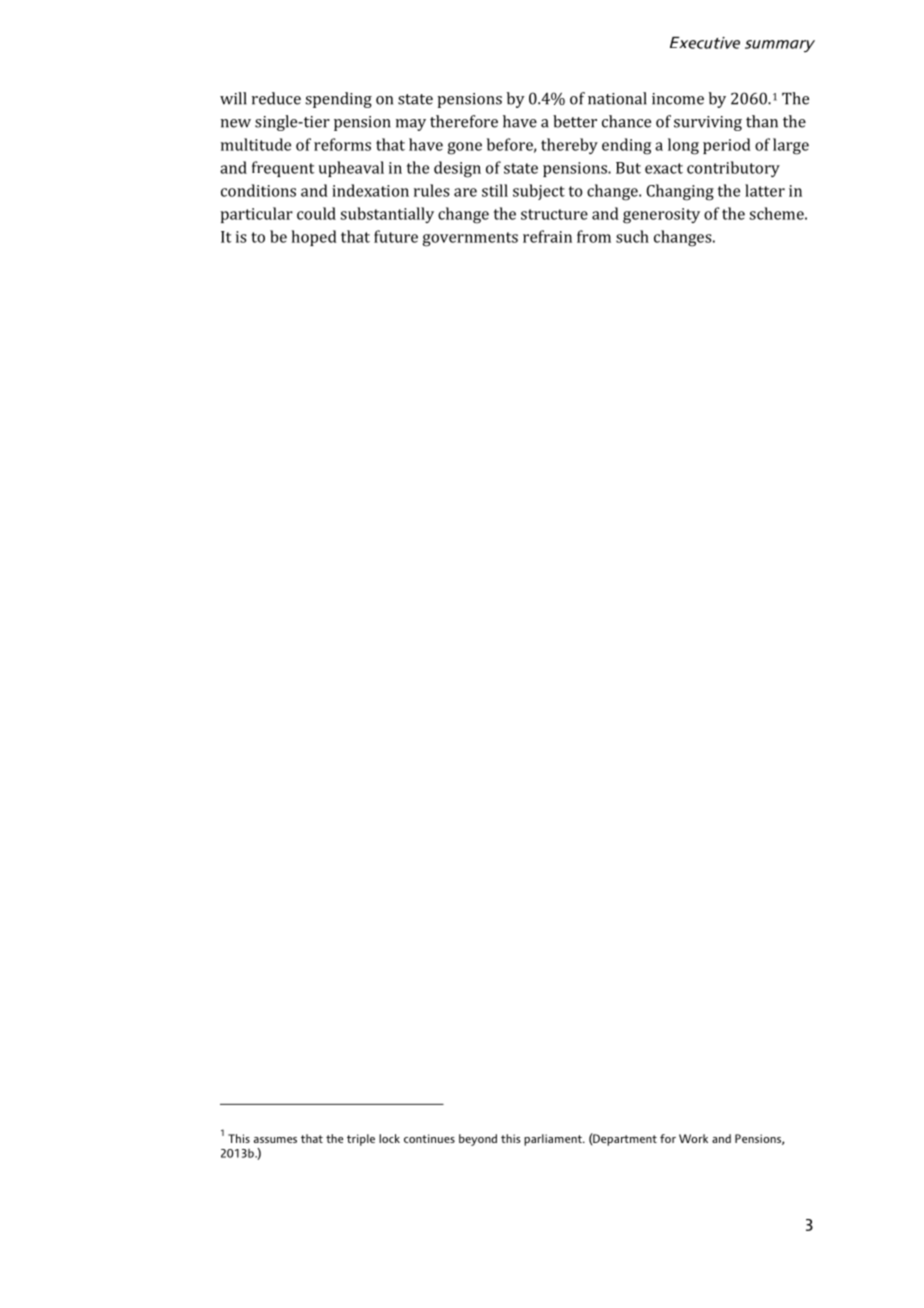 The height and width of the document is (1308, 924). Describe the element at coordinates (470, 239) in the document. I see `governments` at that location.
